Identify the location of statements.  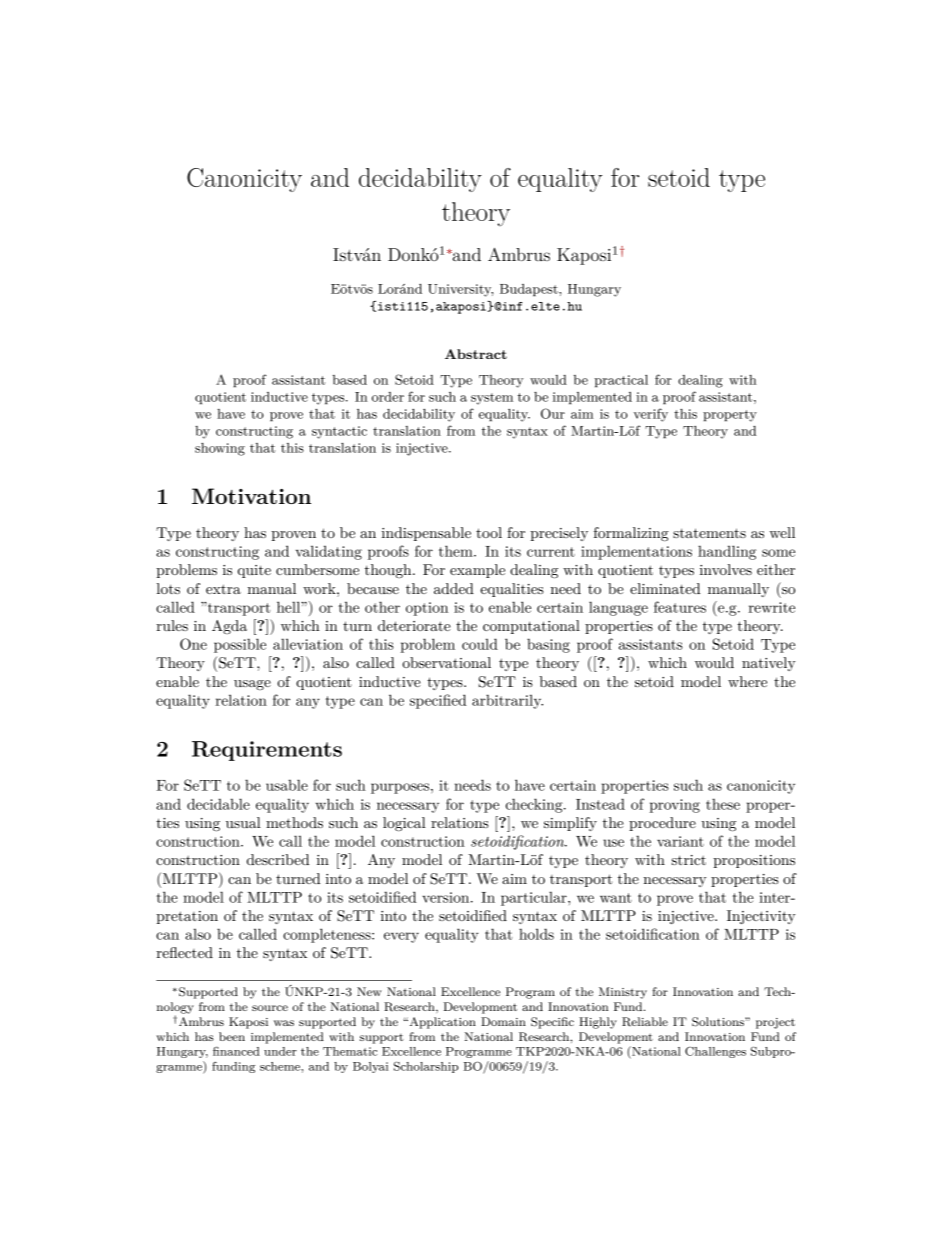
(709, 533).
